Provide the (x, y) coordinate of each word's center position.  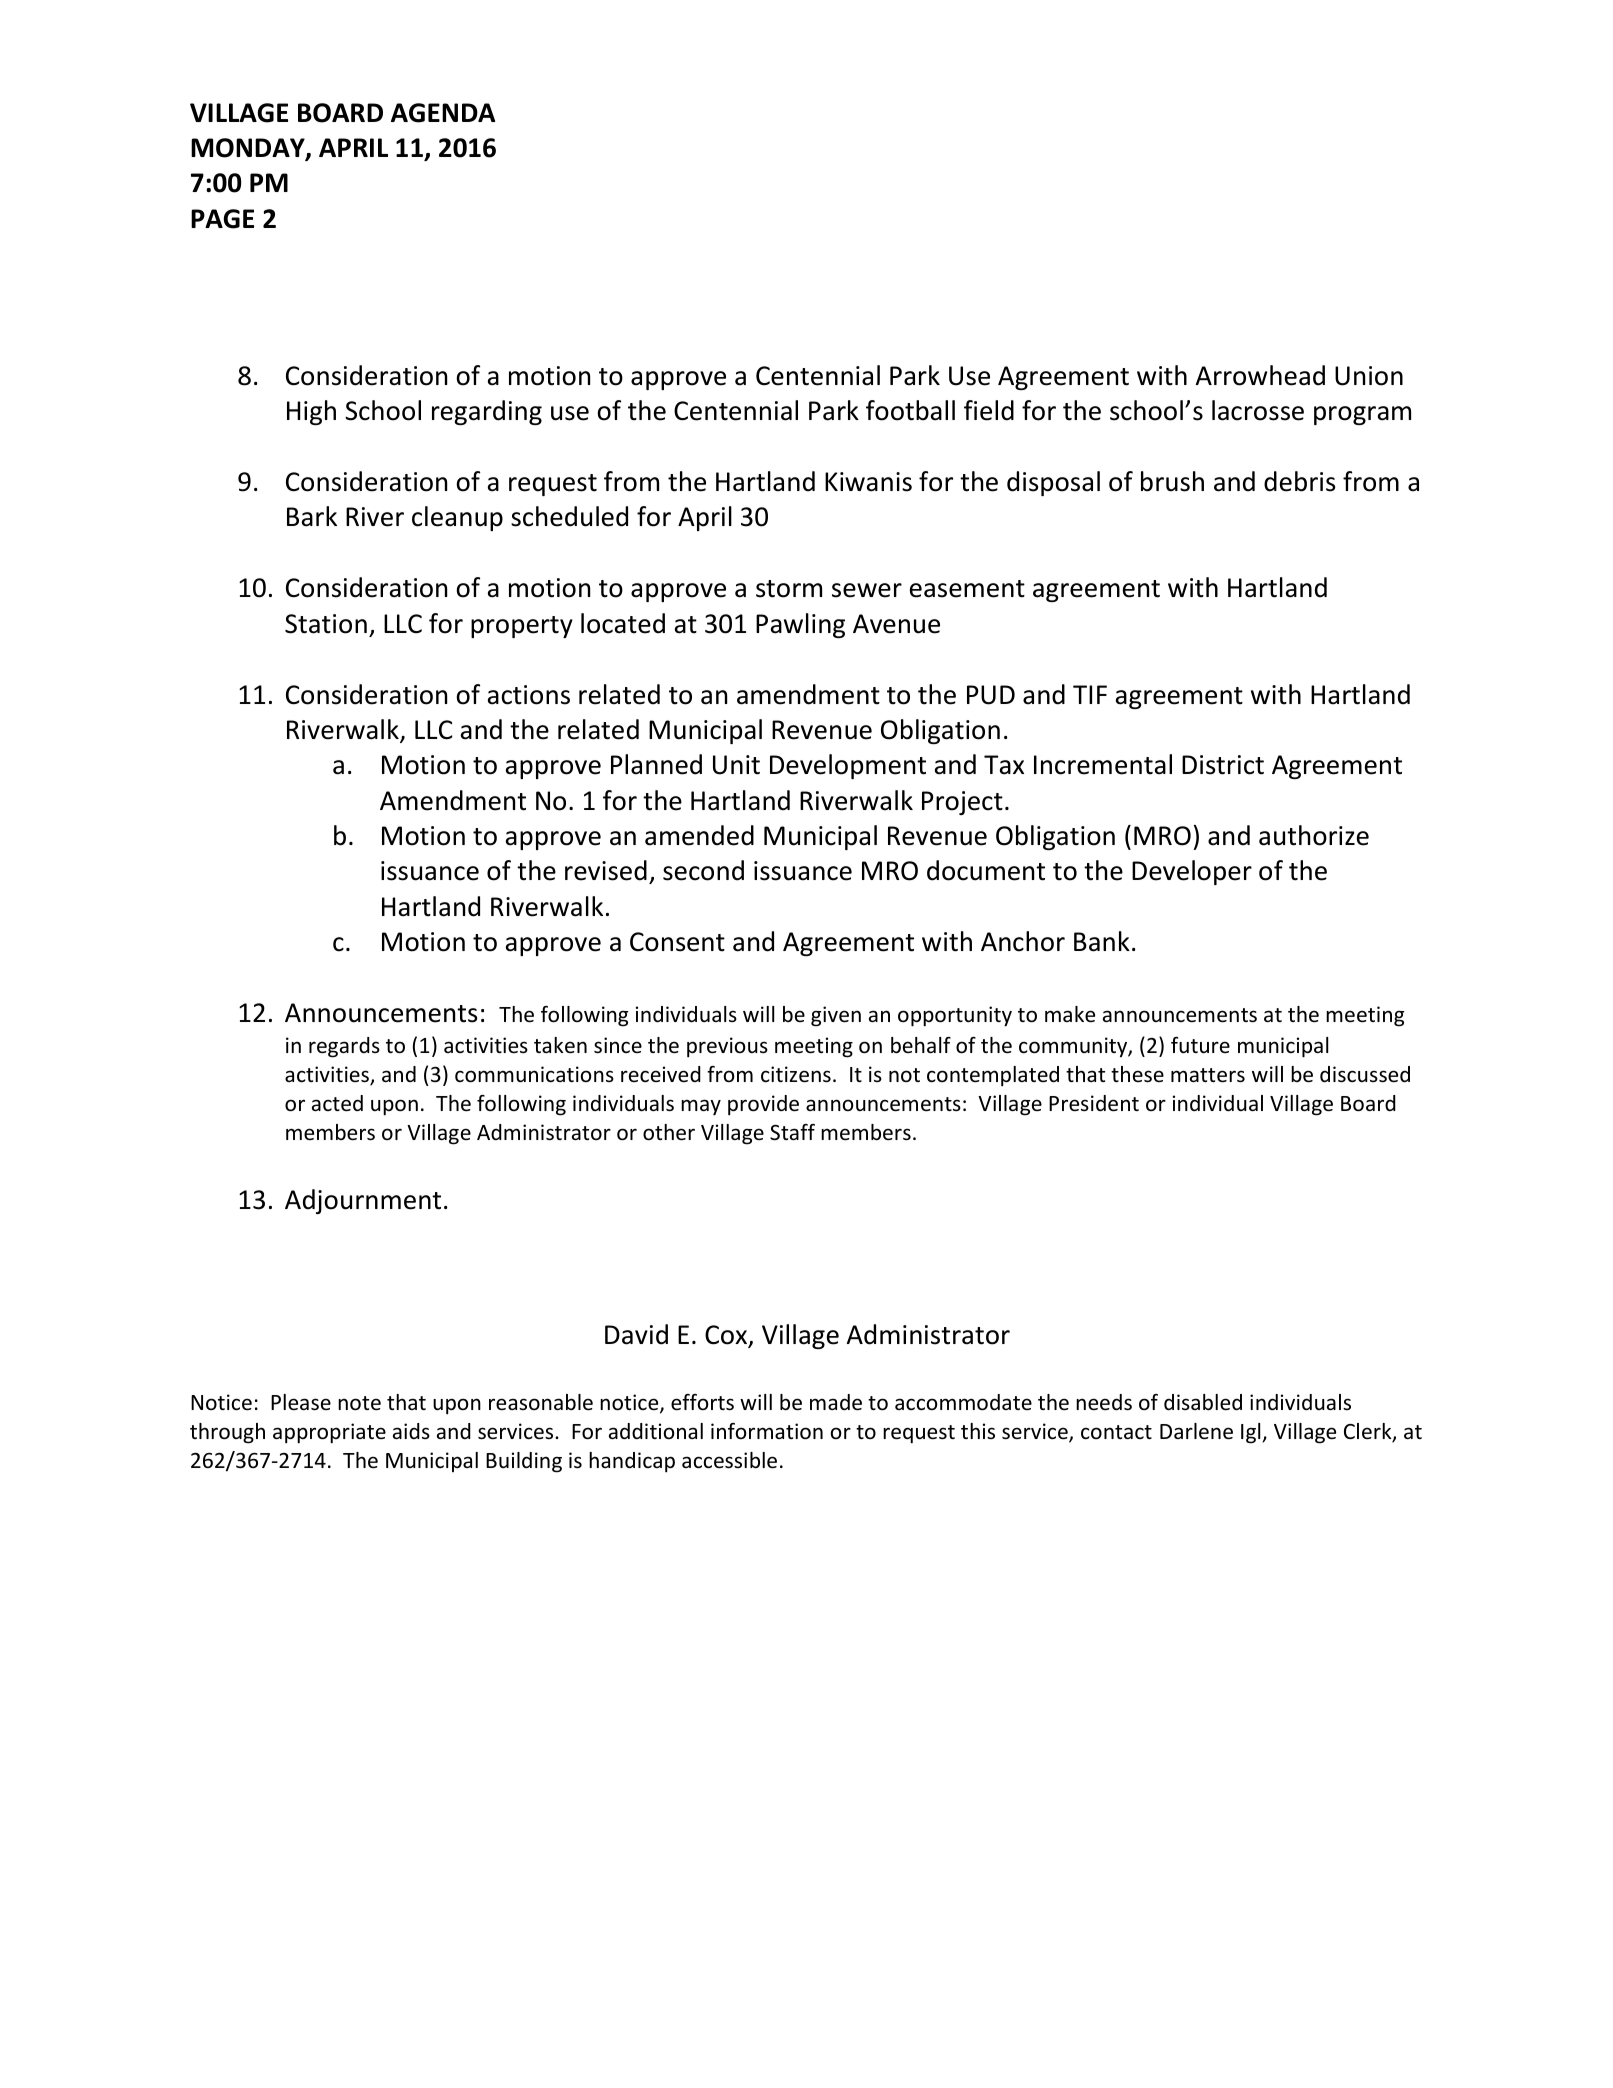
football (910, 410)
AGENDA (443, 113)
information (767, 1431)
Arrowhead (1260, 375)
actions (529, 695)
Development (848, 766)
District (1223, 765)
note (359, 1403)
